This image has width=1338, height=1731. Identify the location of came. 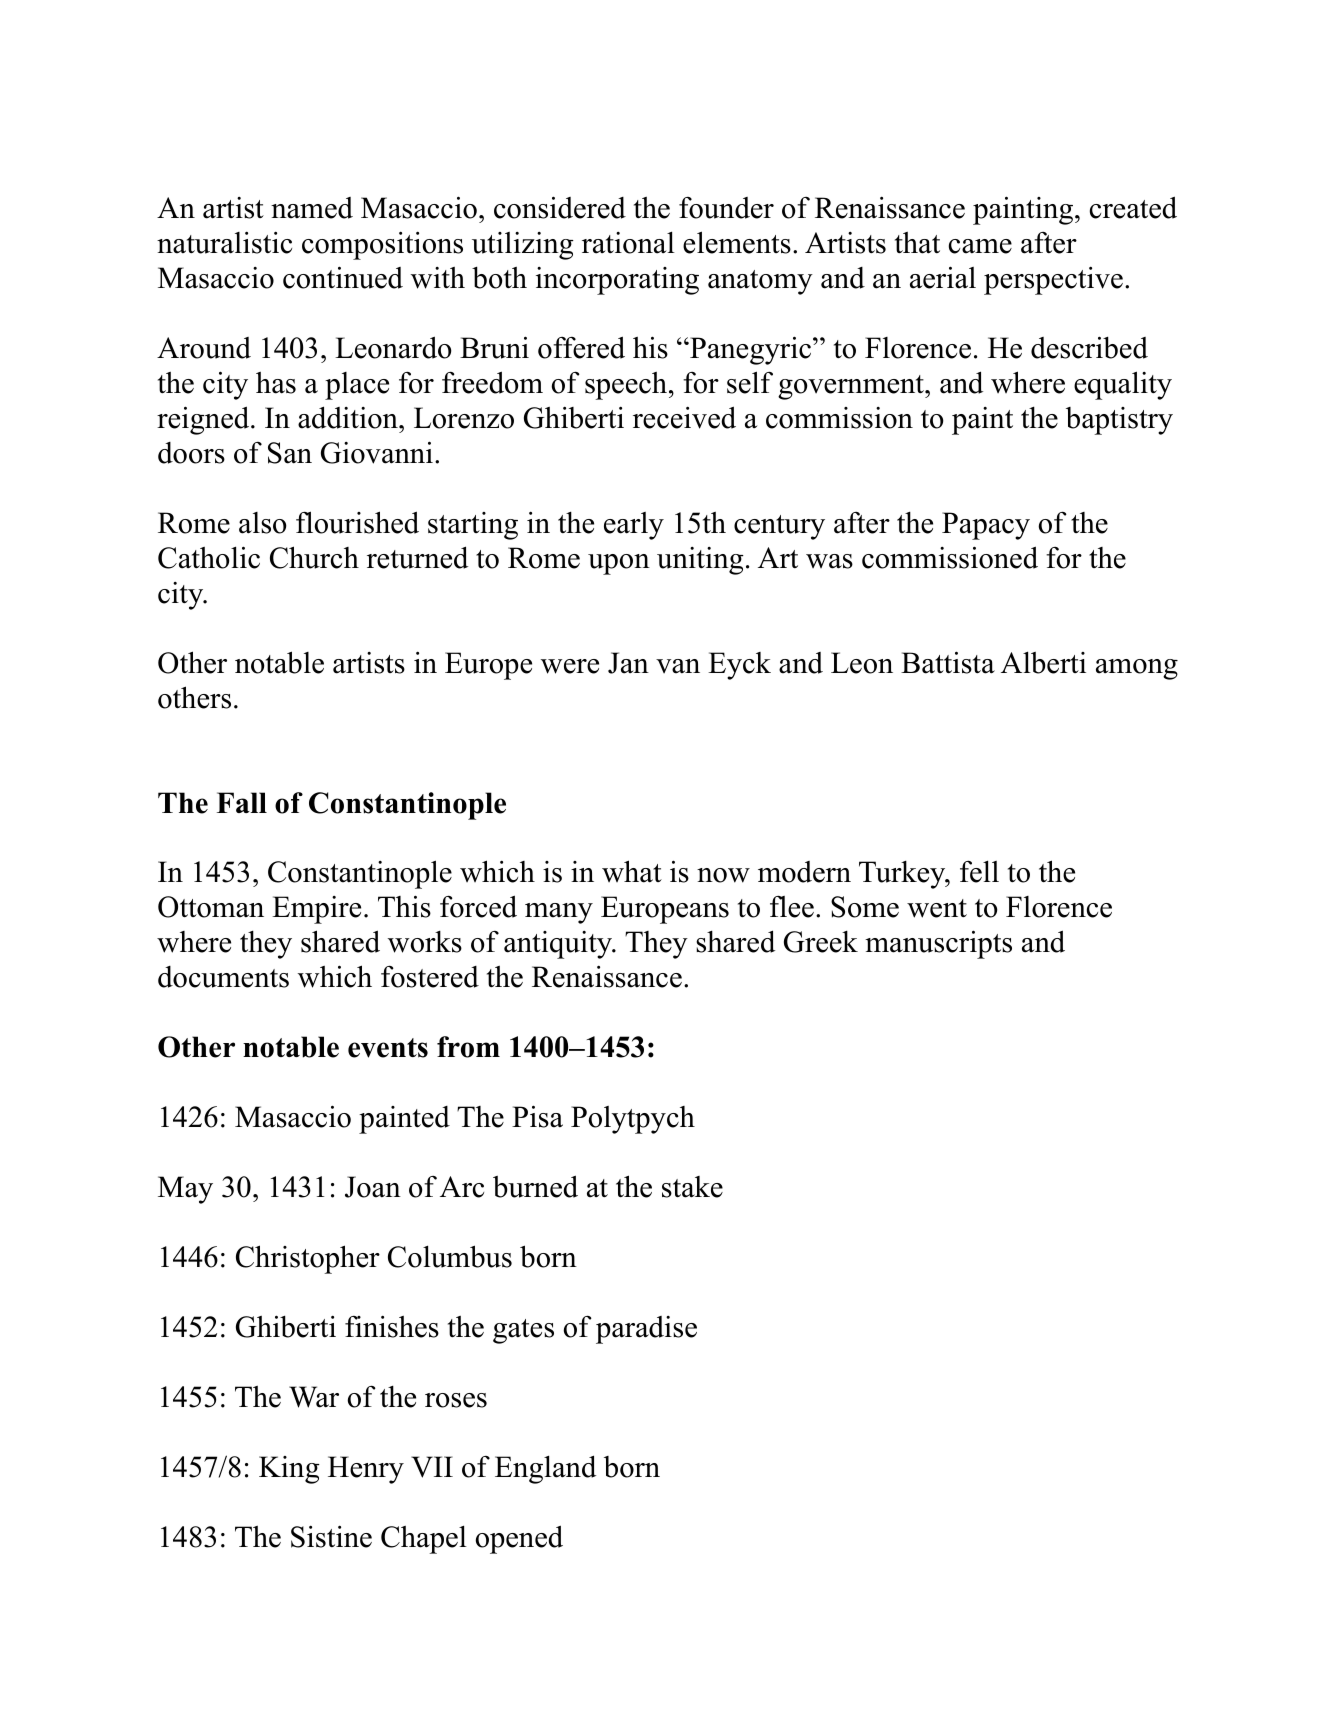
(980, 246).
